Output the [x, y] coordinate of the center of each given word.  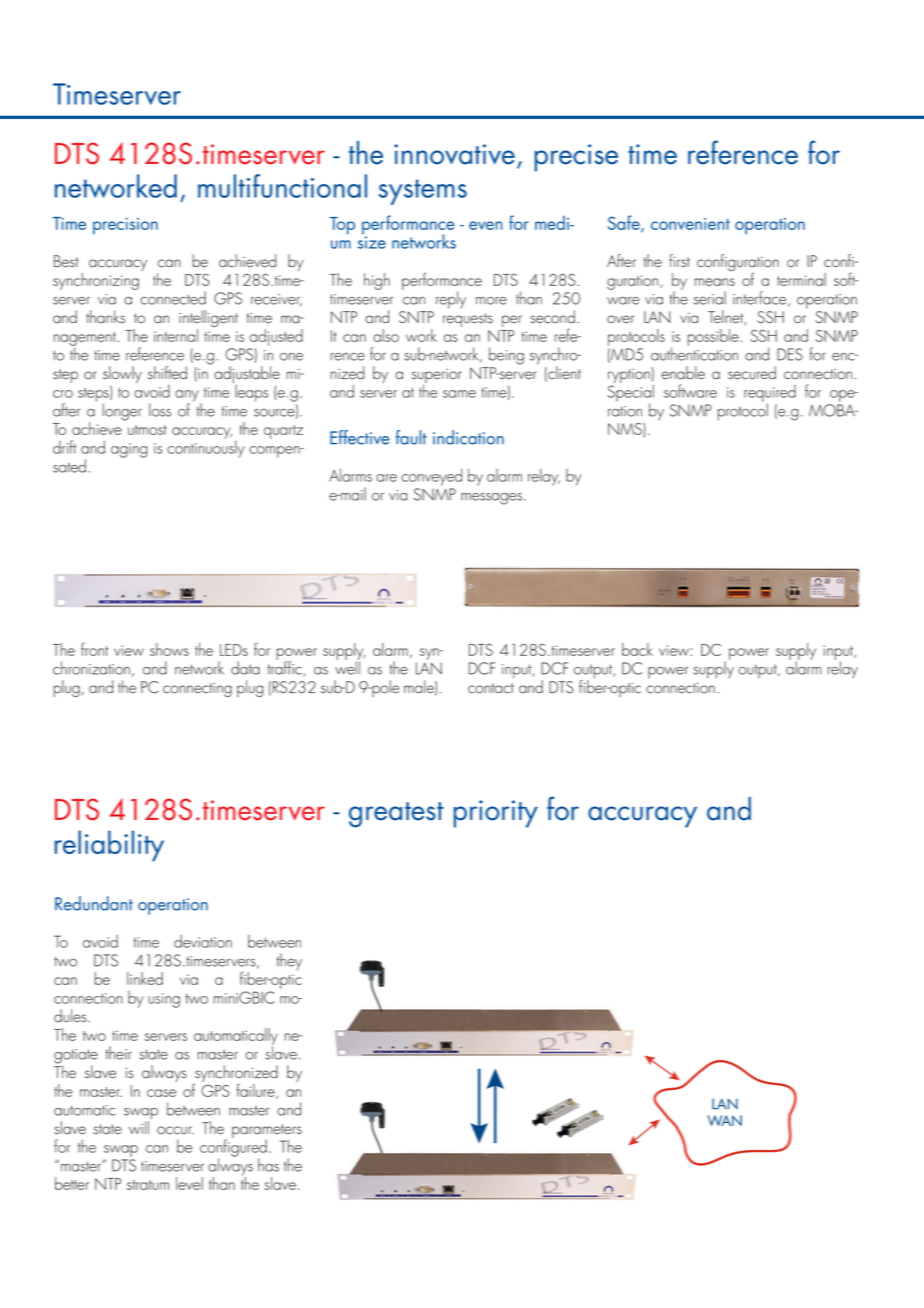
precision [125, 226]
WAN [724, 1120]
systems [423, 192]
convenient [690, 224]
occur [175, 1130]
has [268, 1165]
